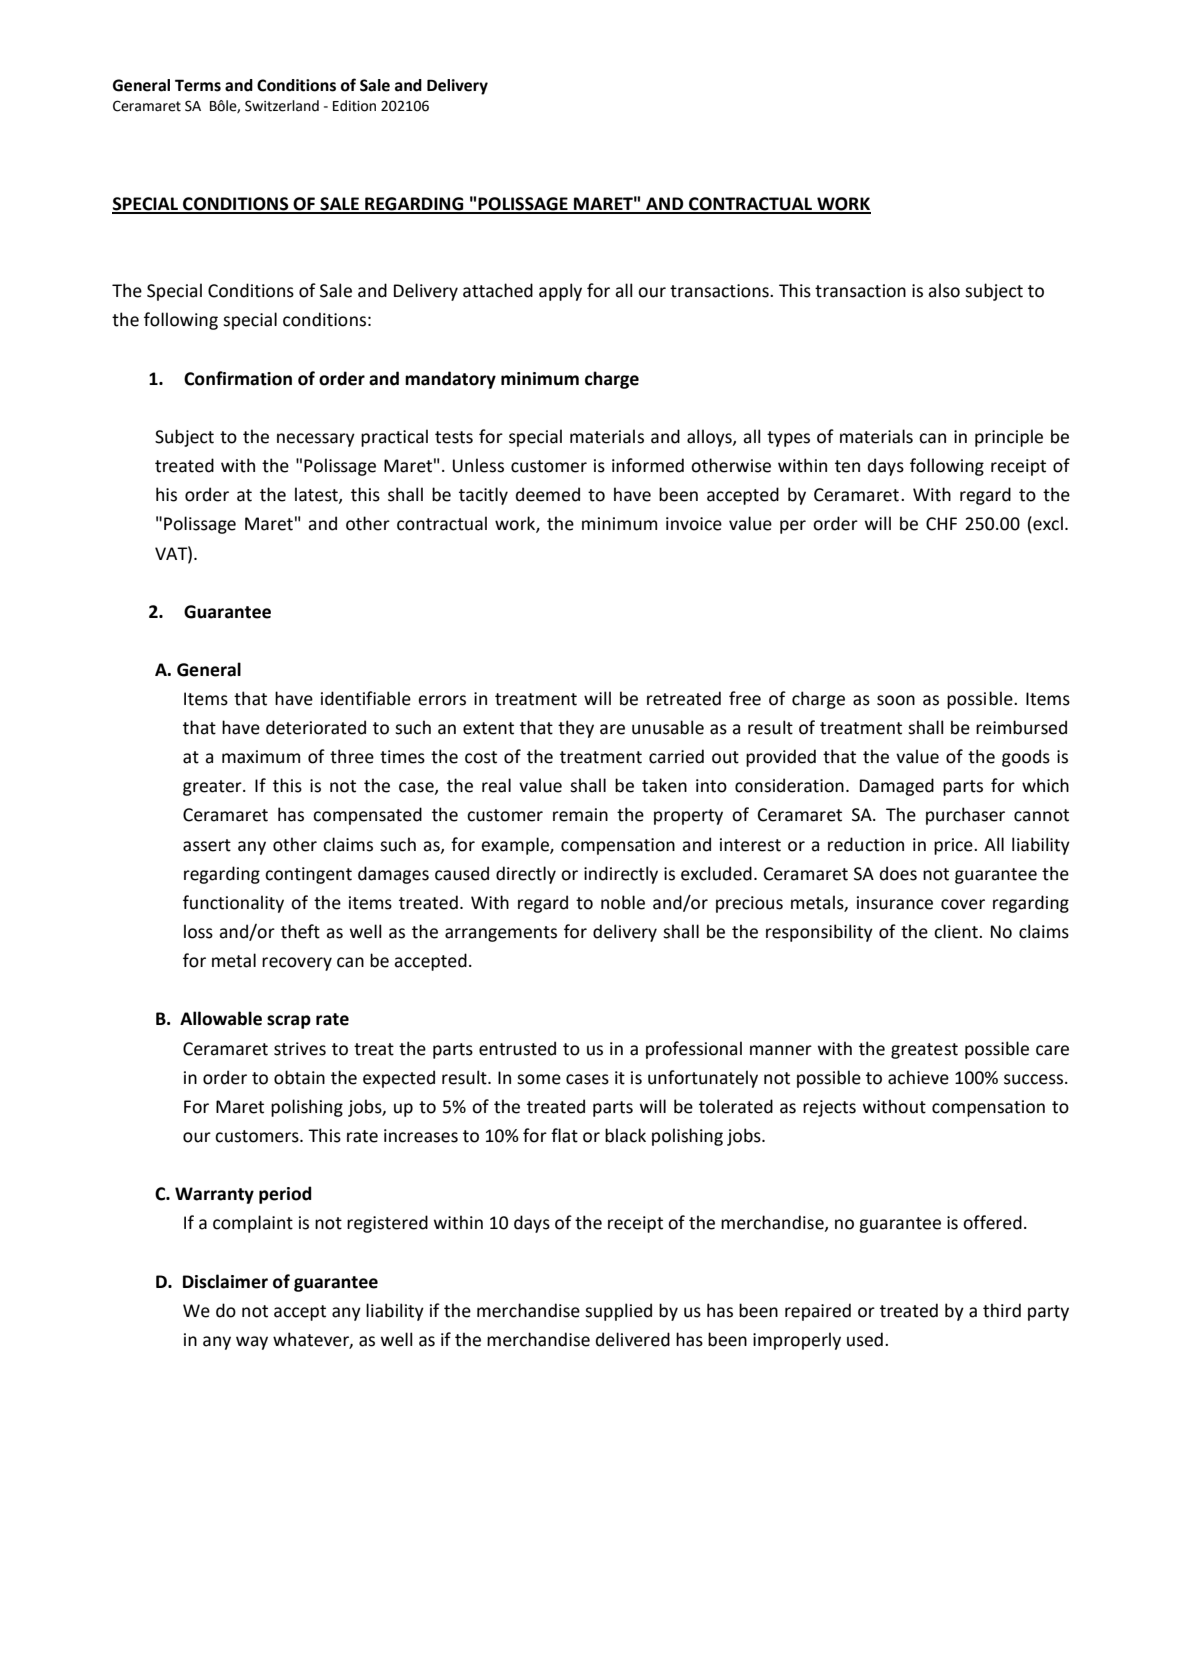 The width and height of the image is (1183, 1674). I want to click on way, so click(252, 1343).
